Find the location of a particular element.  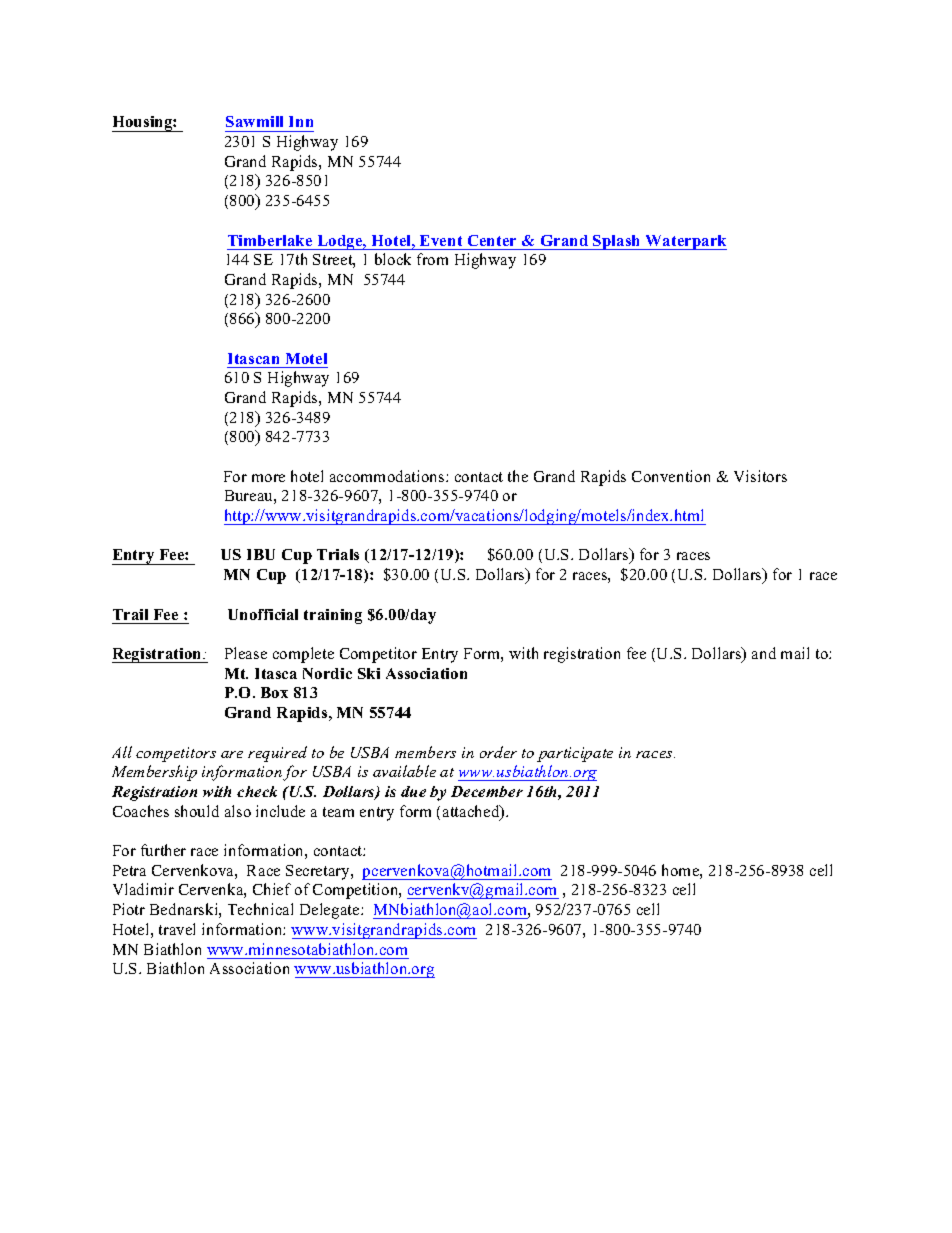

IBU is located at coordinates (261, 554).
